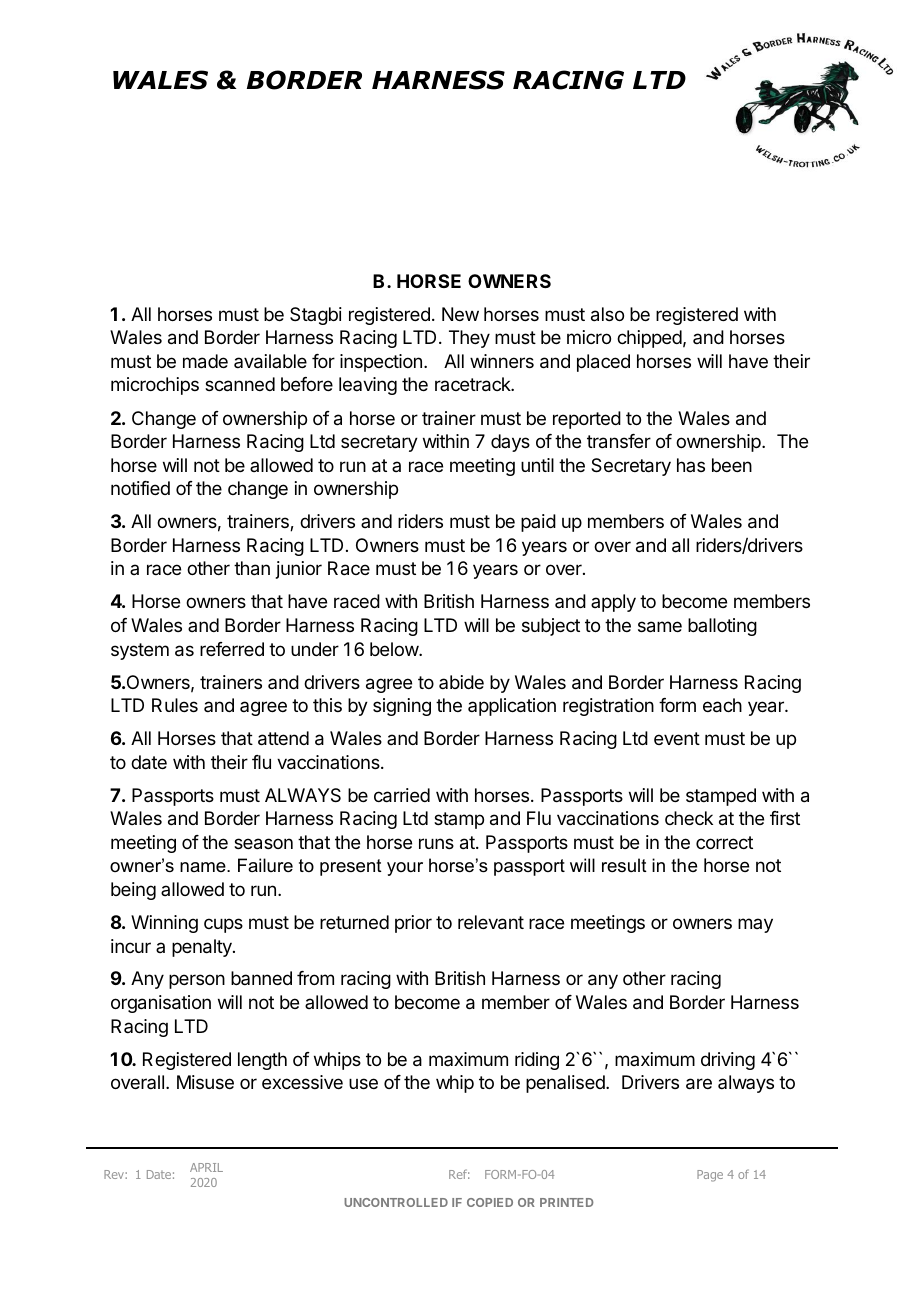  I want to click on They, so click(469, 339).
